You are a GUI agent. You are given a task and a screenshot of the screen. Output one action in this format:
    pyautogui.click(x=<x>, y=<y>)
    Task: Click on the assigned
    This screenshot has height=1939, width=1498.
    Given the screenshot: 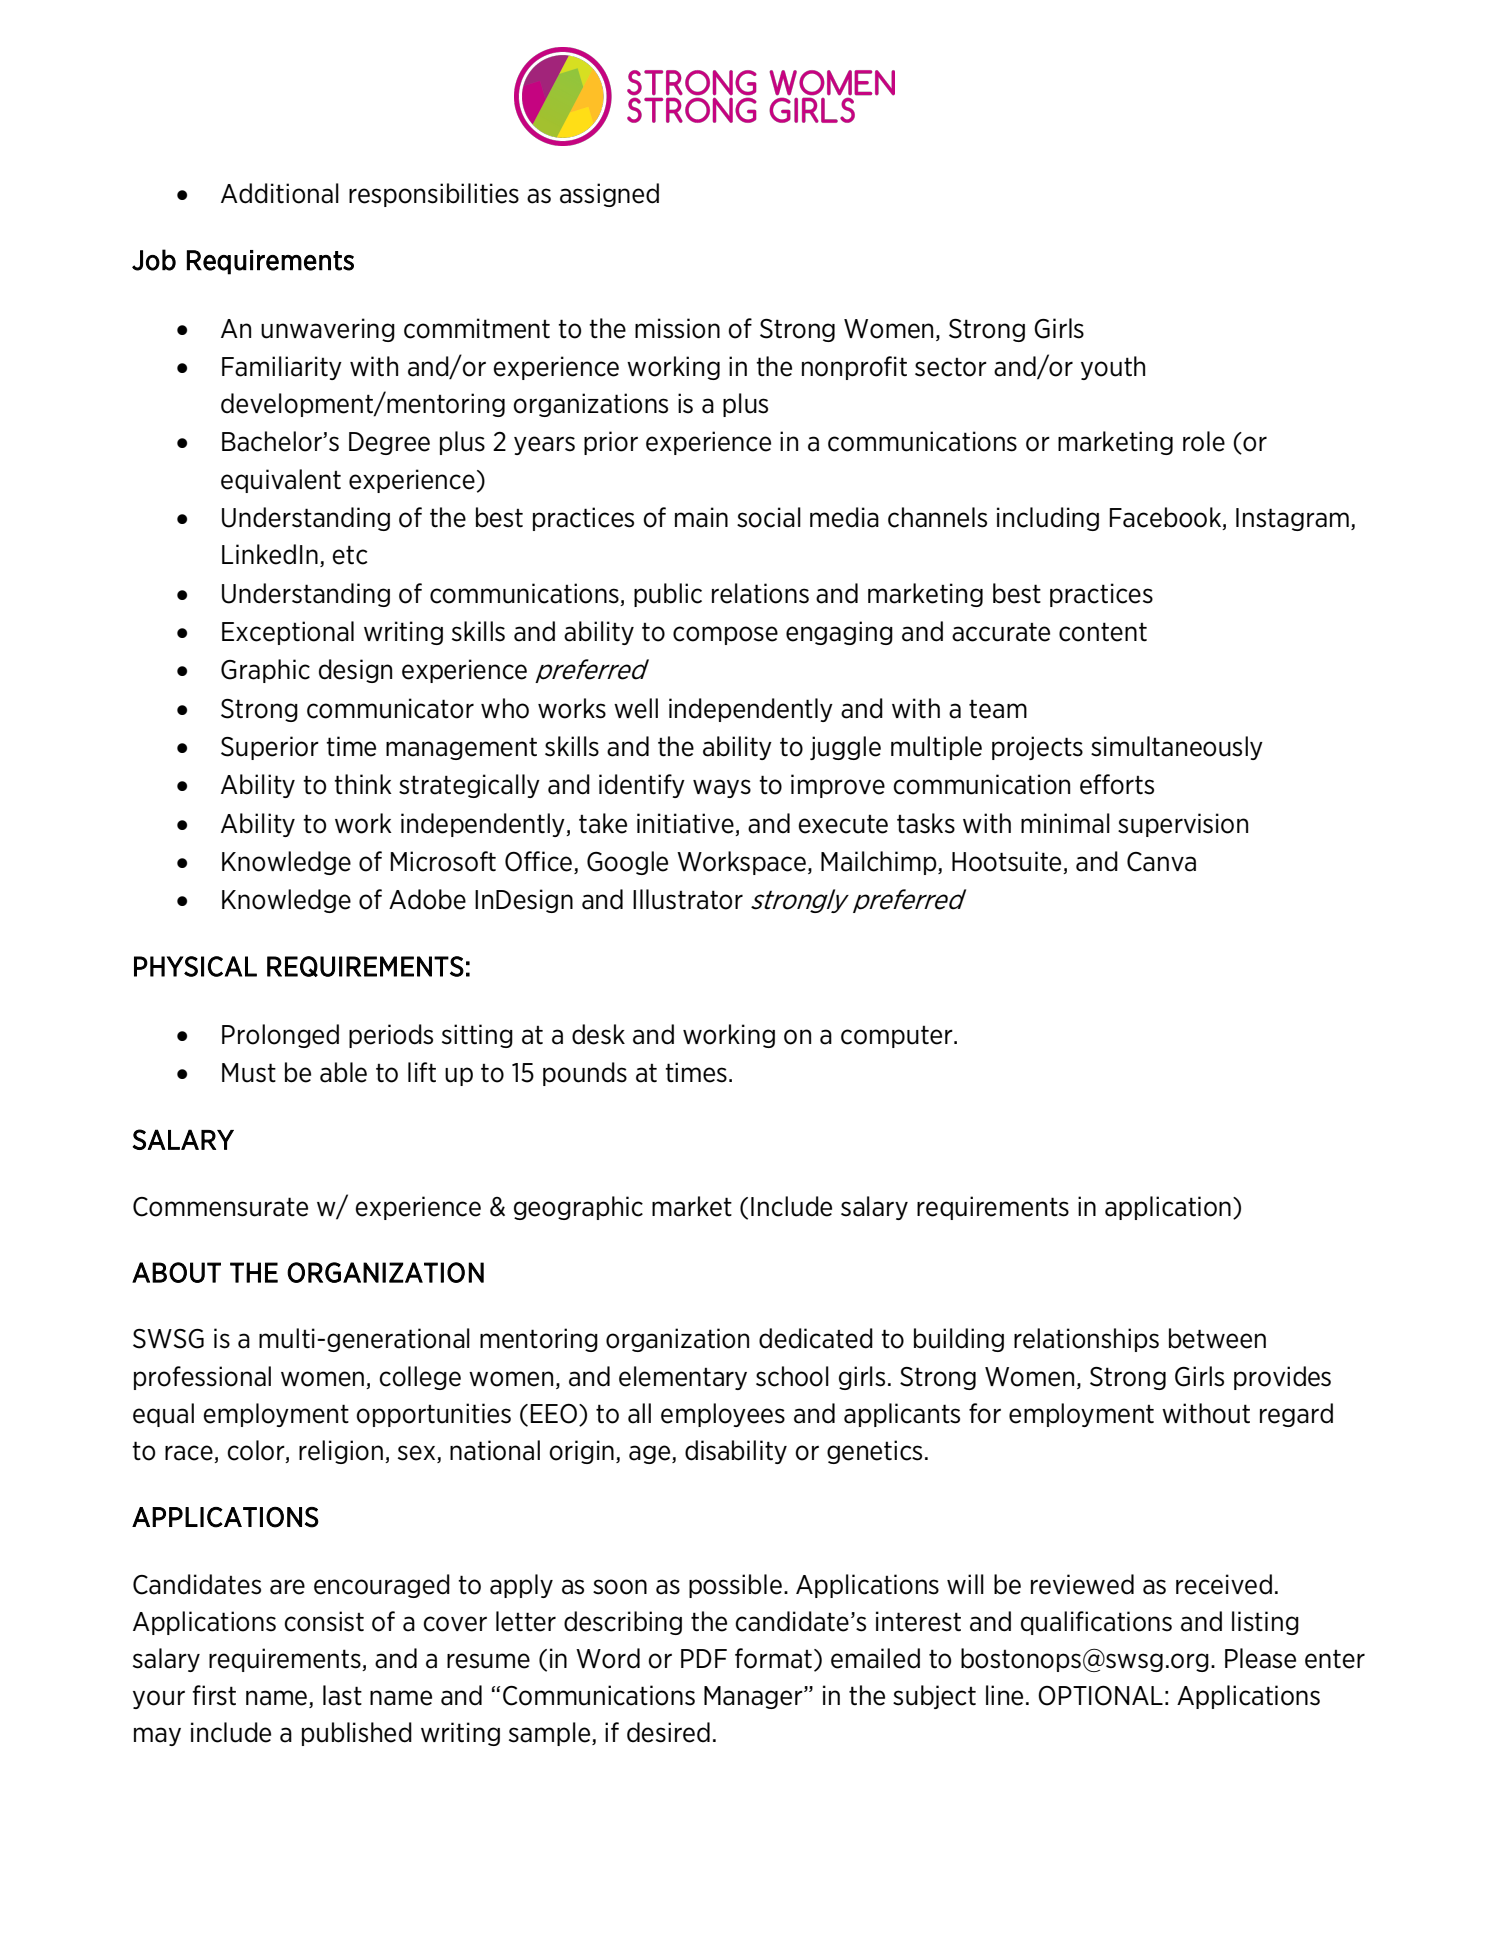 What is the action you would take?
    pyautogui.click(x=609, y=195)
